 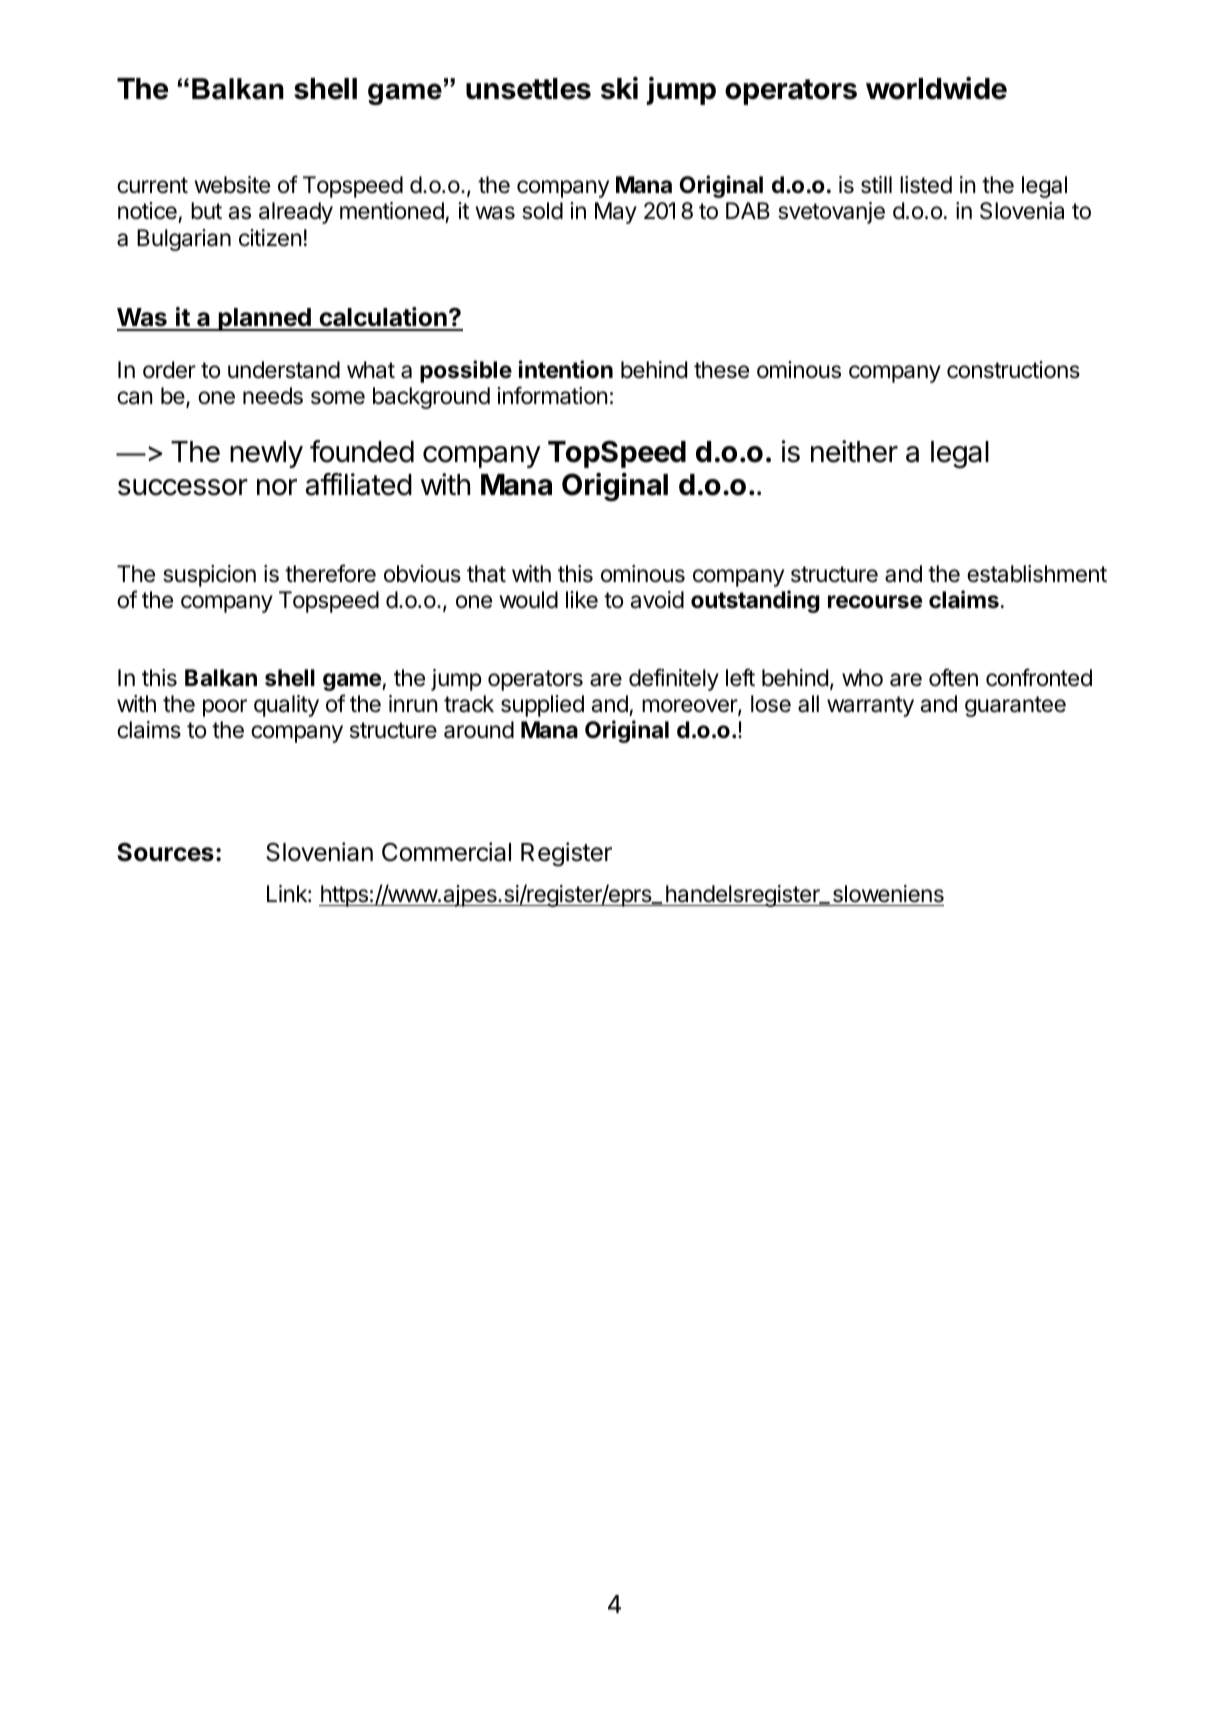 What do you see at coordinates (232, 185) in the page?
I see `website` at bounding box center [232, 185].
